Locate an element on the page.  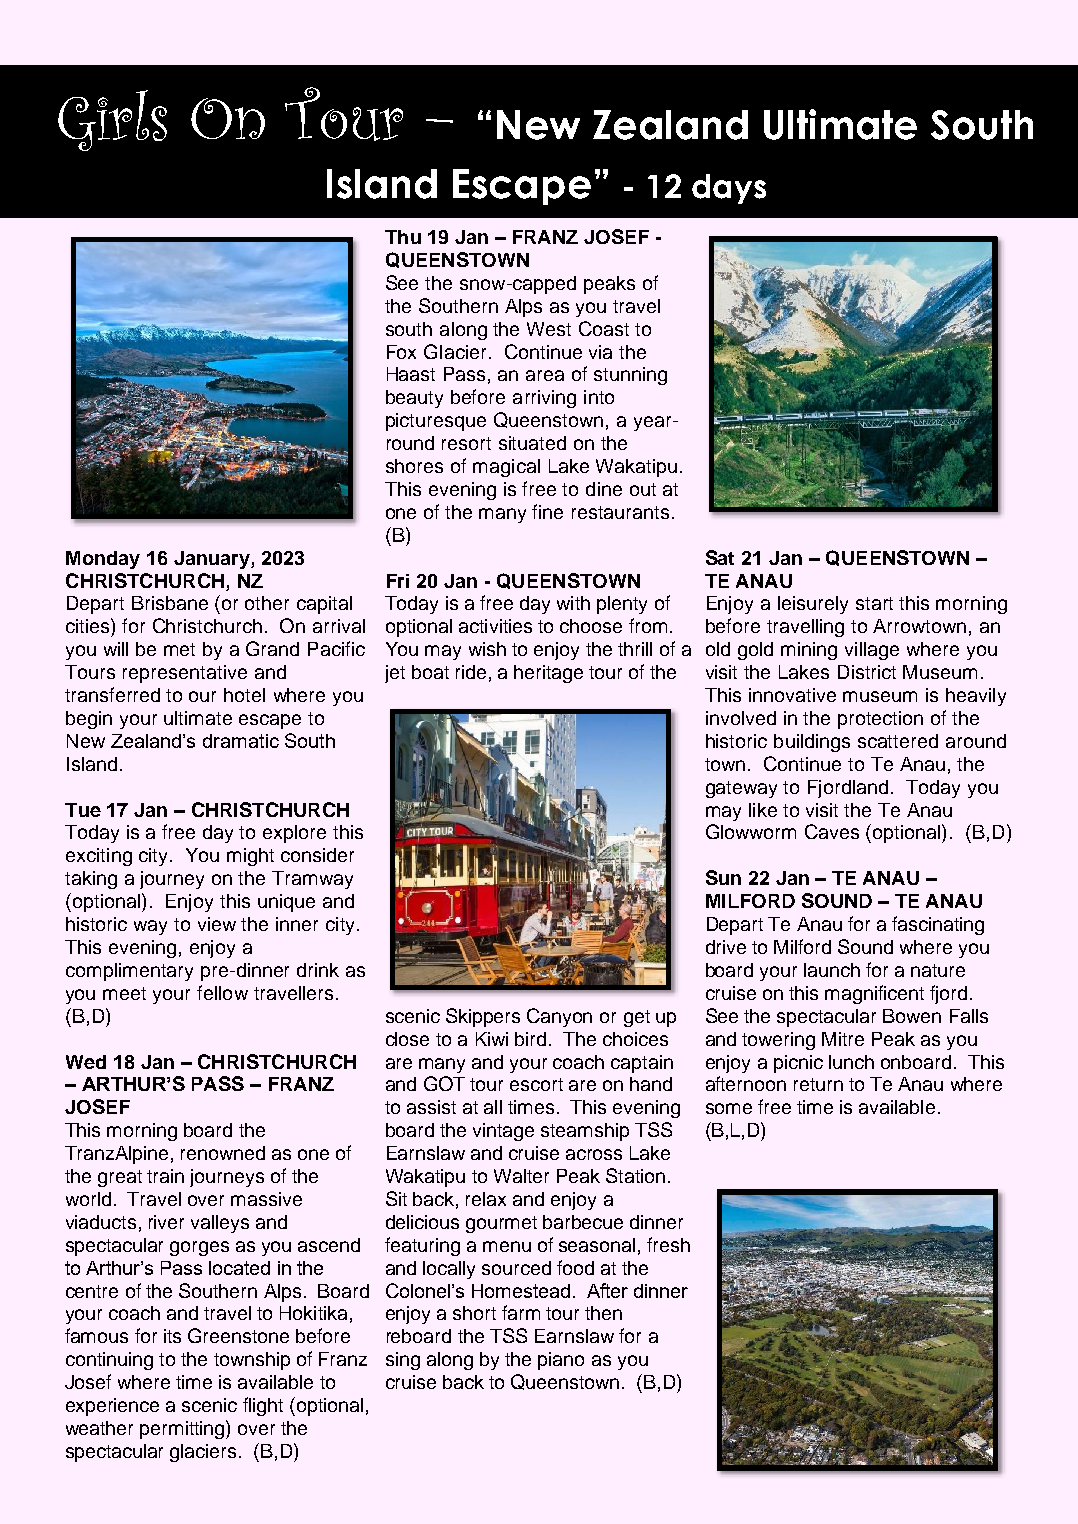
fresh is located at coordinates (668, 1244).
